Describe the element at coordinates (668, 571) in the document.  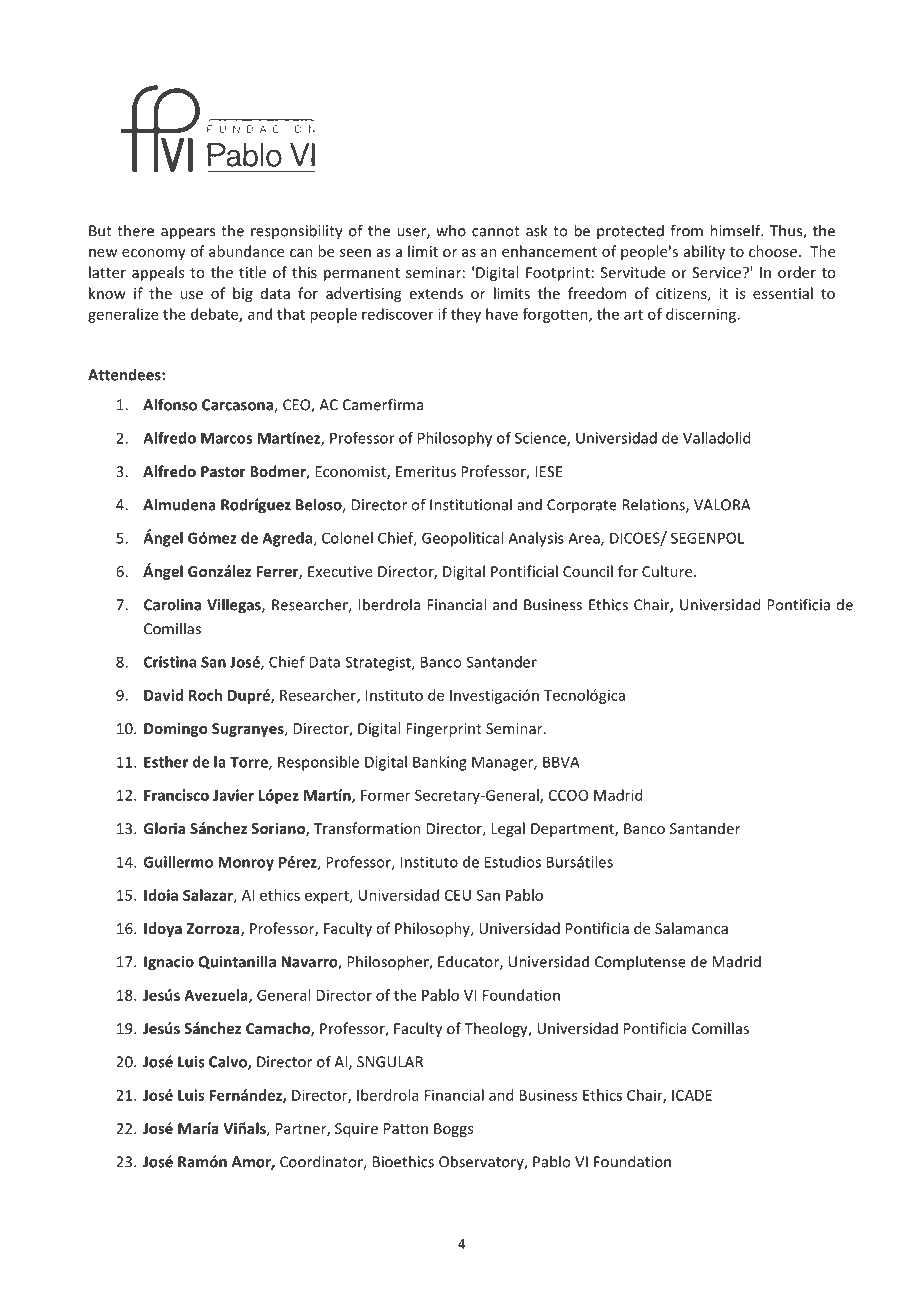
I see `Culture` at that location.
